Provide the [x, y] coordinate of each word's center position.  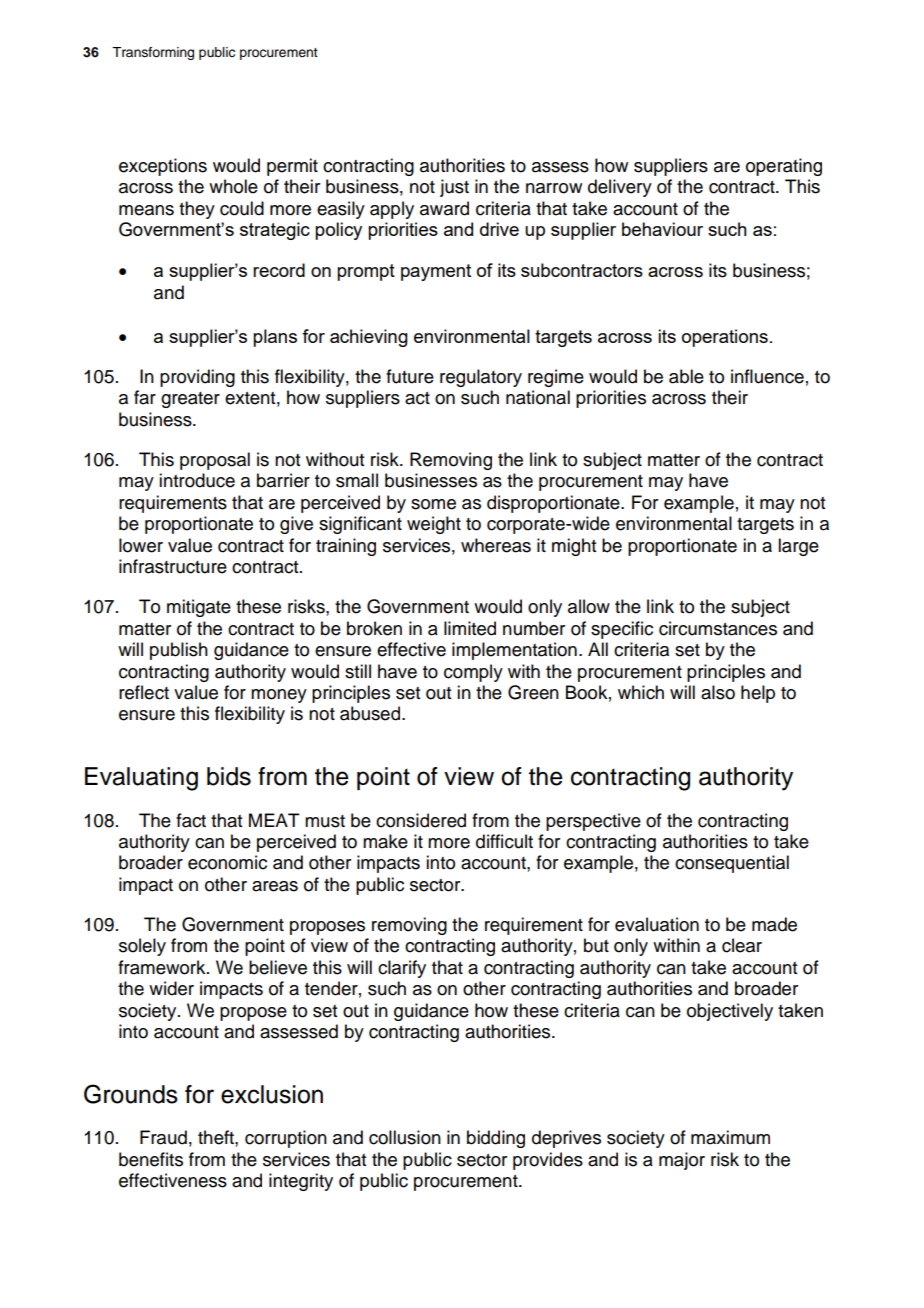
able [686, 376]
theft [217, 1137]
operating [784, 167]
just [454, 188]
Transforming [153, 53]
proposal [215, 461]
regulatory [481, 378]
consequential [732, 864]
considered [421, 820]
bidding [496, 1139]
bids [229, 776]
